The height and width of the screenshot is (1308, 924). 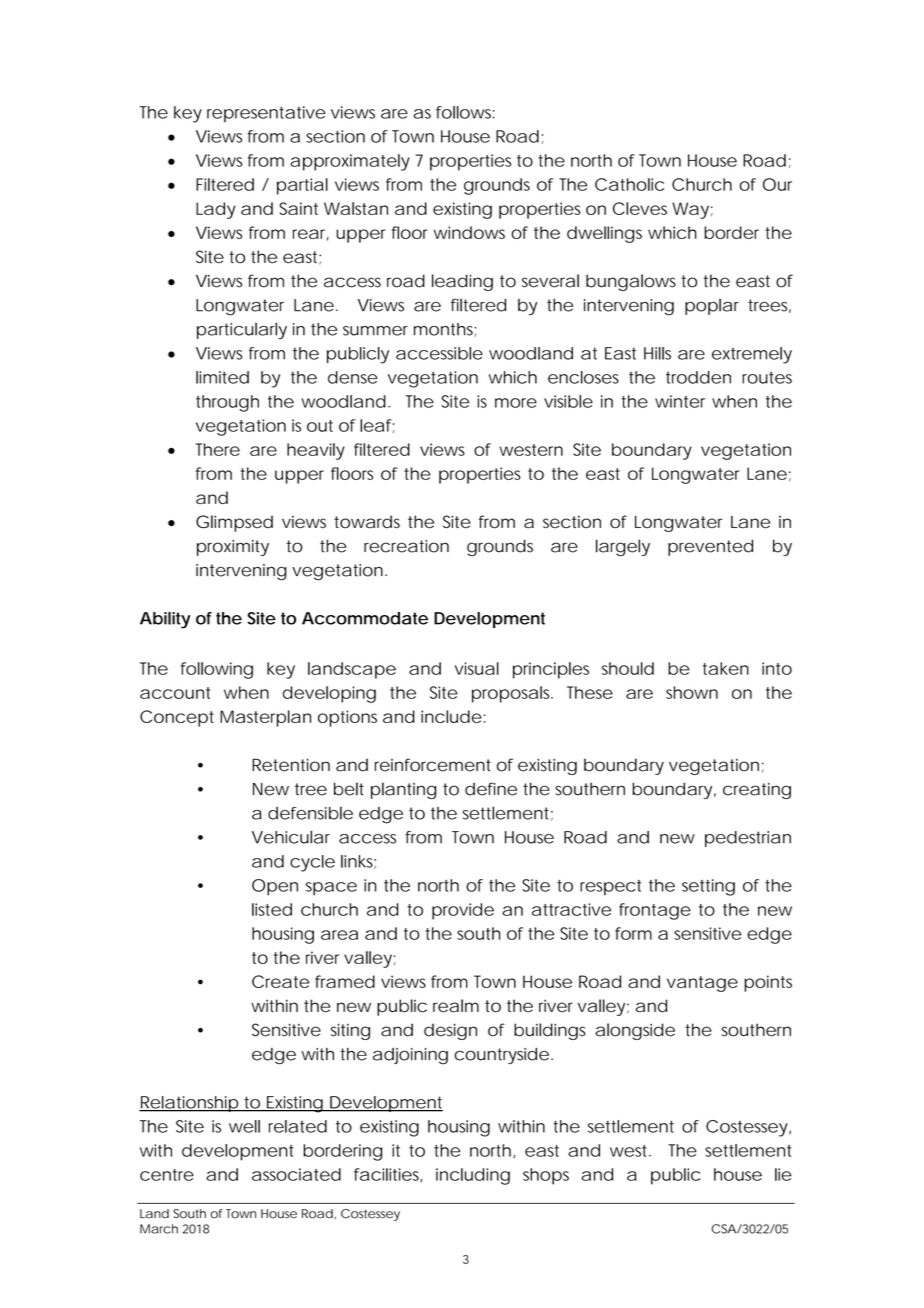 What do you see at coordinates (266, 114) in the screenshot?
I see `representative` at bounding box center [266, 114].
